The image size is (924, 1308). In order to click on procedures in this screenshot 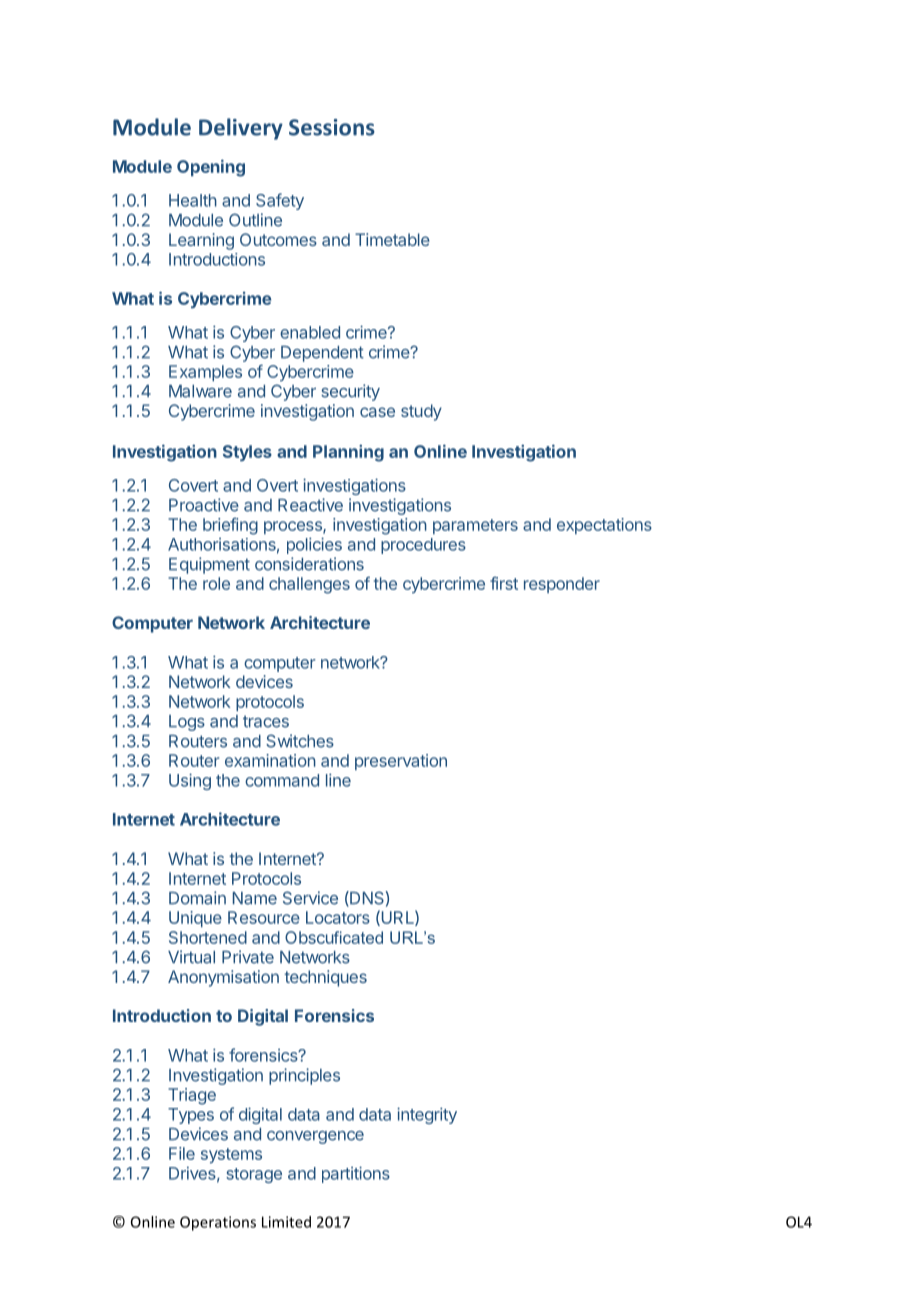, I will do `click(423, 546)`.
